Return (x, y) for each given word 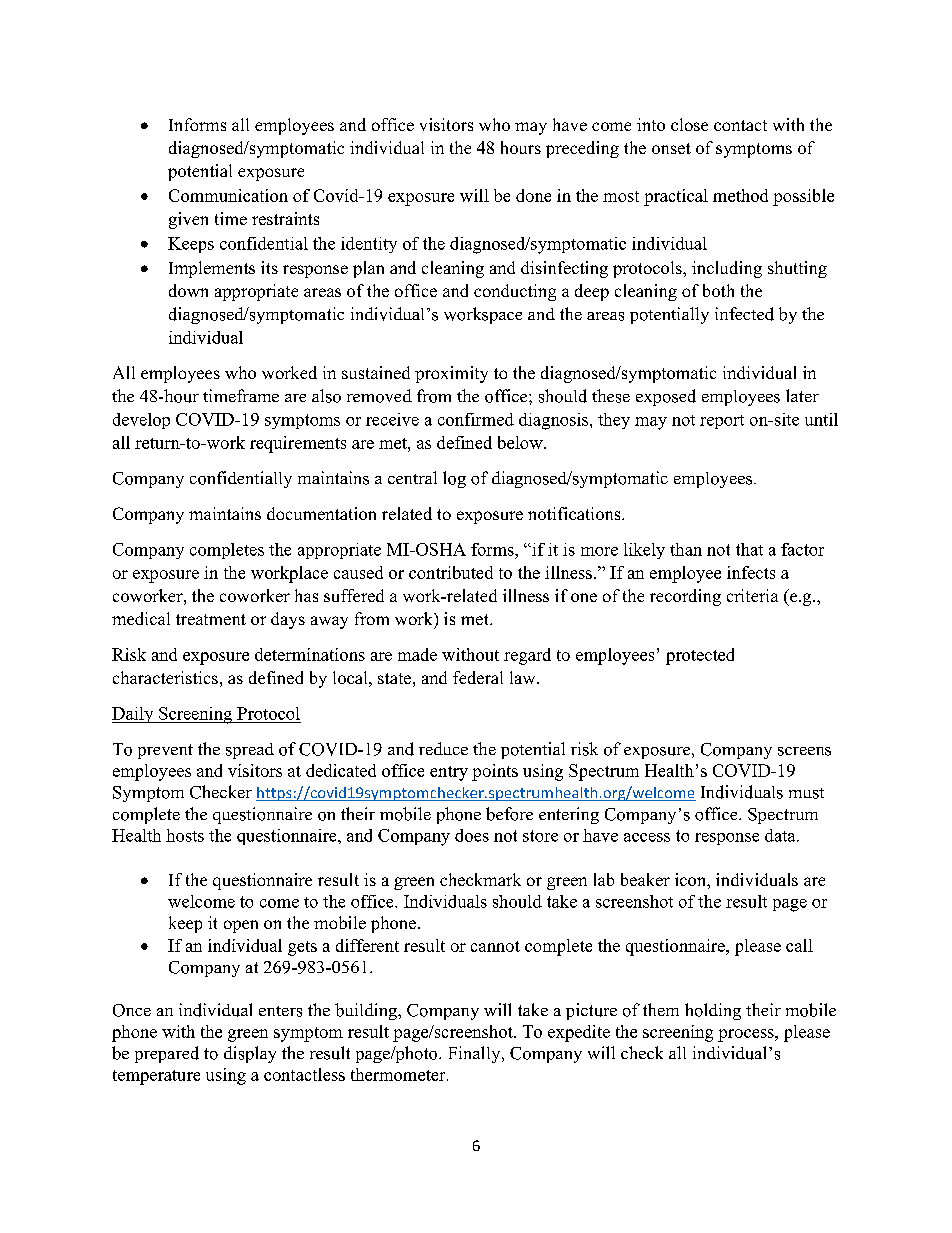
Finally (476, 1054)
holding (713, 1011)
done (533, 195)
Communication (228, 195)
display (250, 1054)
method (740, 195)
